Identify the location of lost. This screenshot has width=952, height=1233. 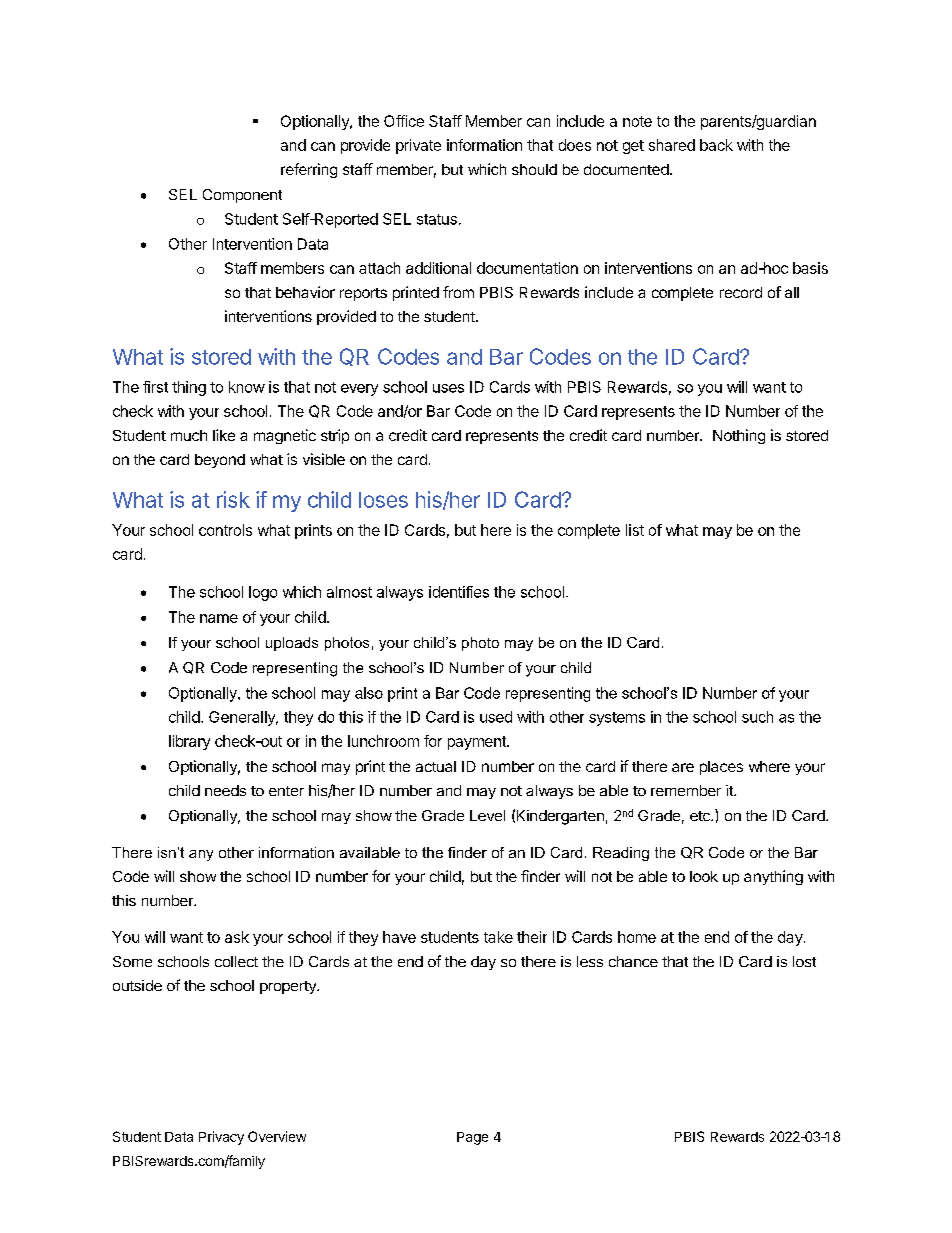
(804, 961).
